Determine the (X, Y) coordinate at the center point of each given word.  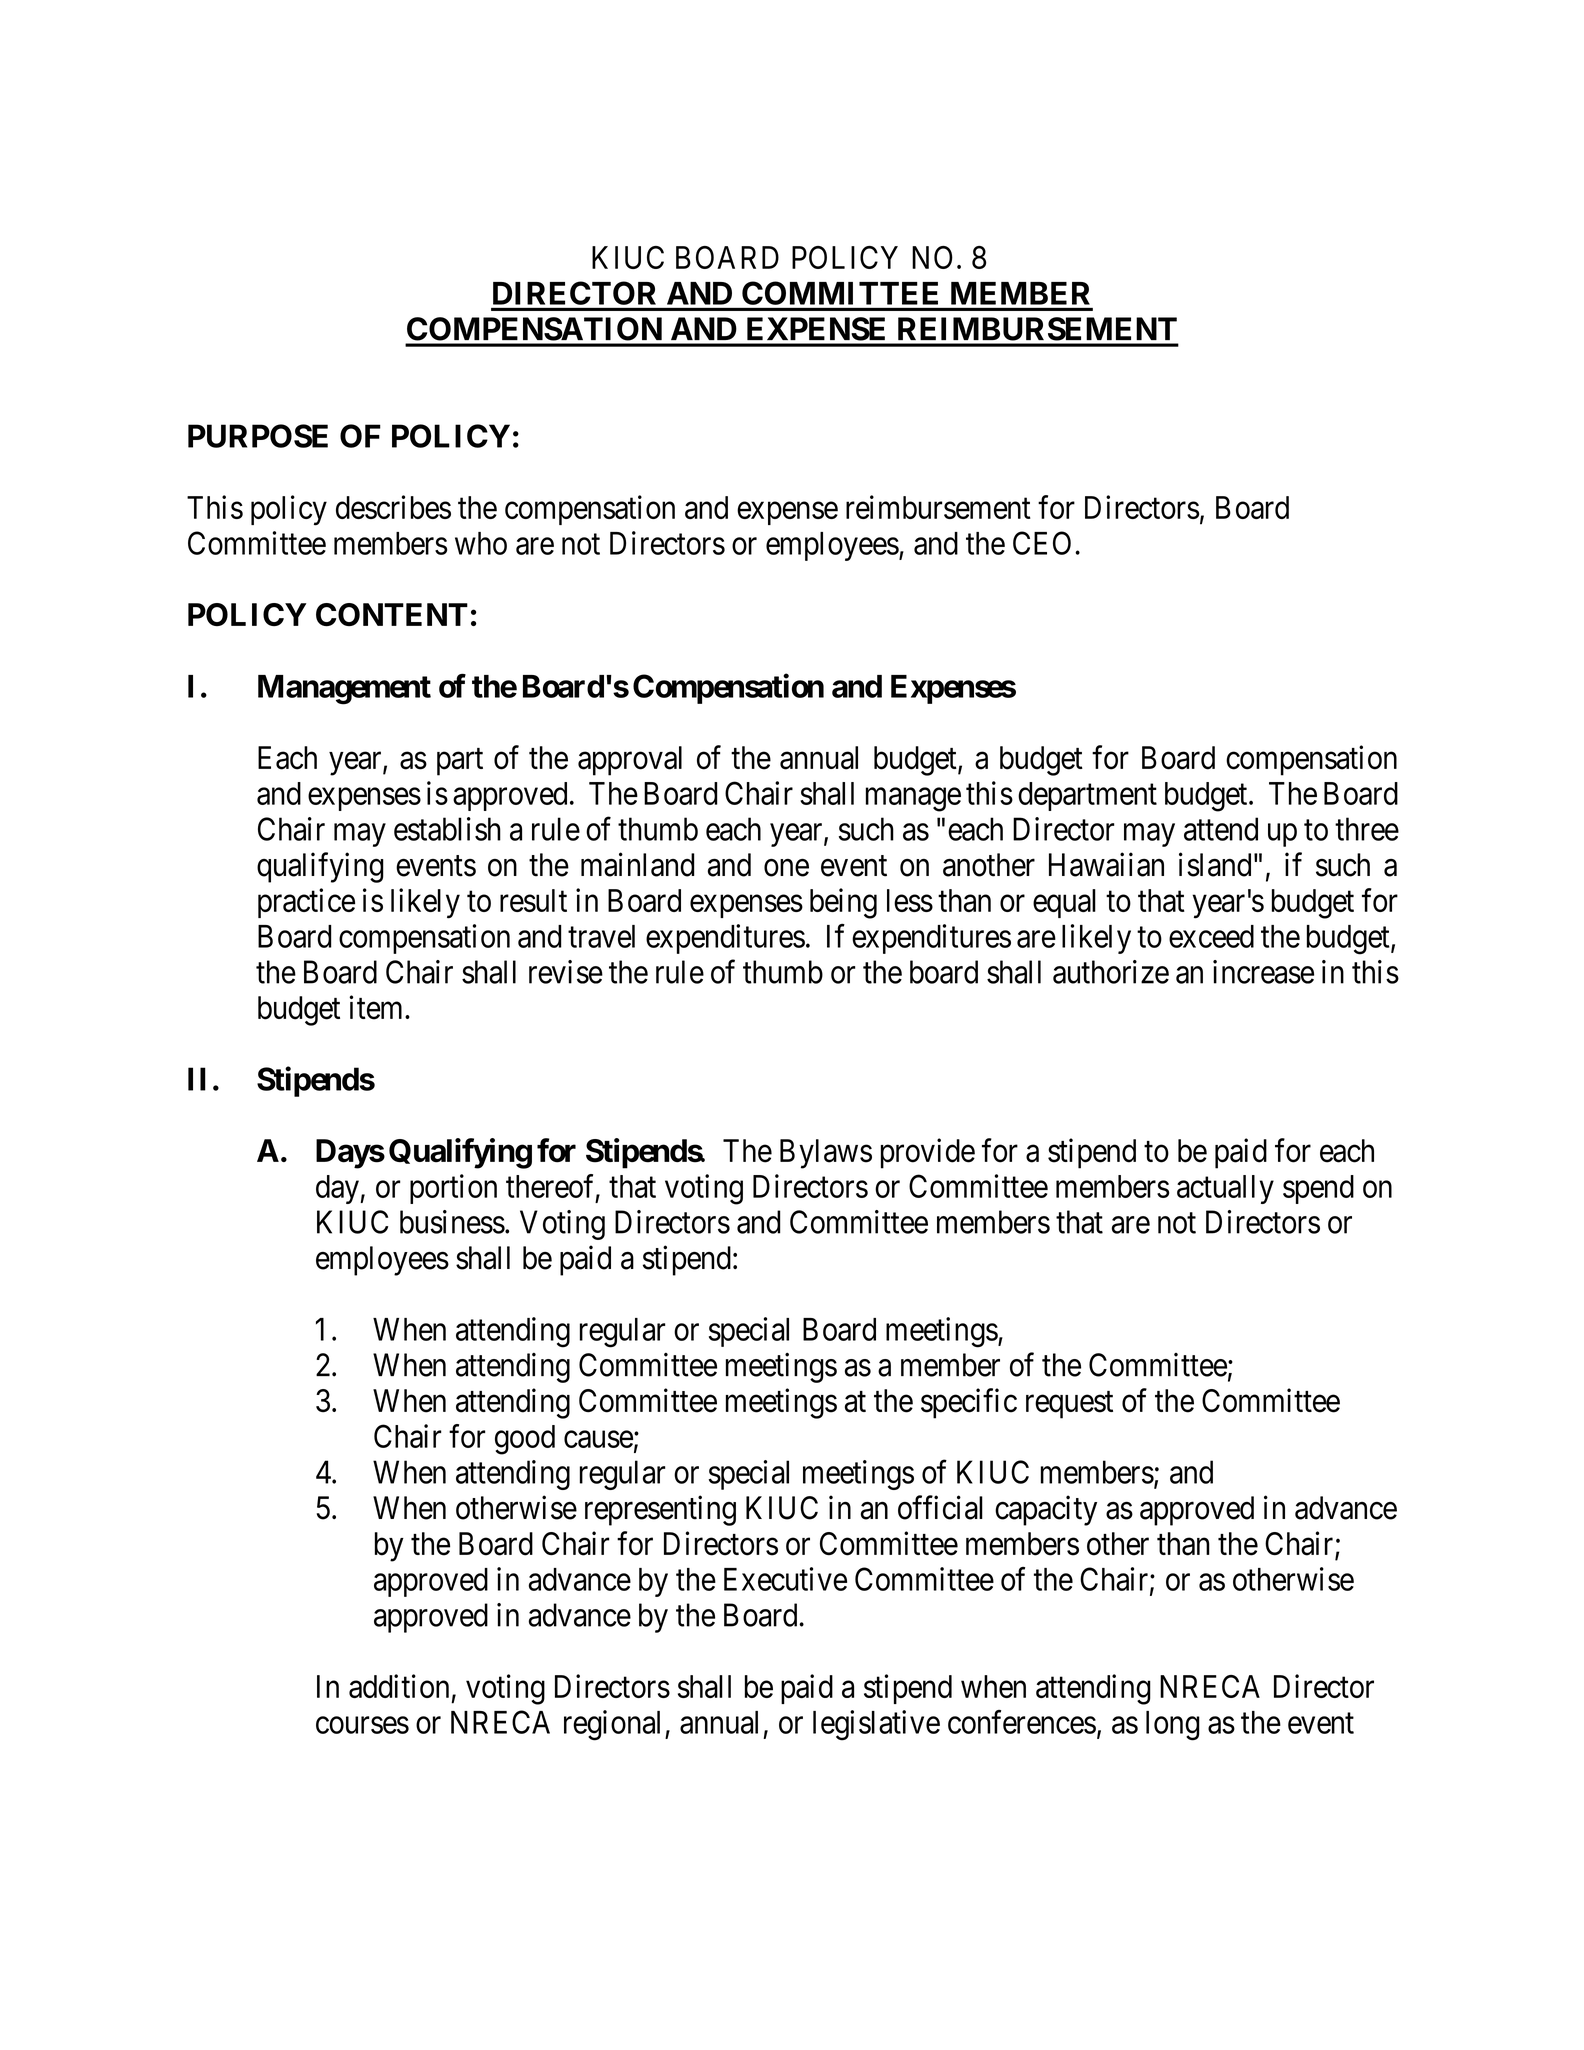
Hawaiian (1106, 864)
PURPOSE (258, 436)
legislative (876, 1725)
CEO (1042, 543)
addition (399, 1686)
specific (969, 1403)
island (1215, 864)
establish (447, 829)
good (525, 1440)
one (786, 868)
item (377, 1007)
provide (928, 1153)
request (1069, 1405)
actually (1225, 1189)
